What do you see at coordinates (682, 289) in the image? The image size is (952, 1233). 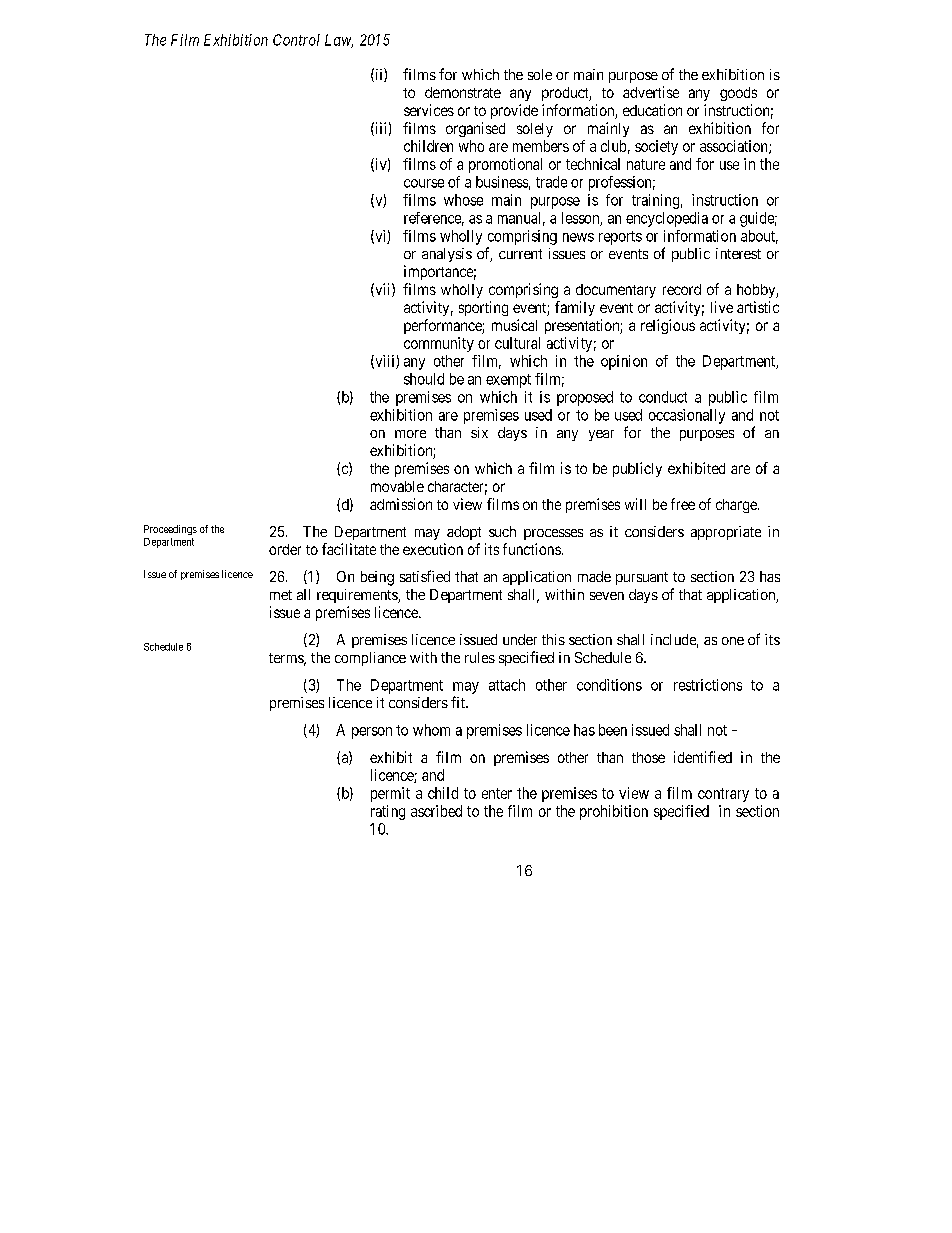 I see `record` at bounding box center [682, 289].
